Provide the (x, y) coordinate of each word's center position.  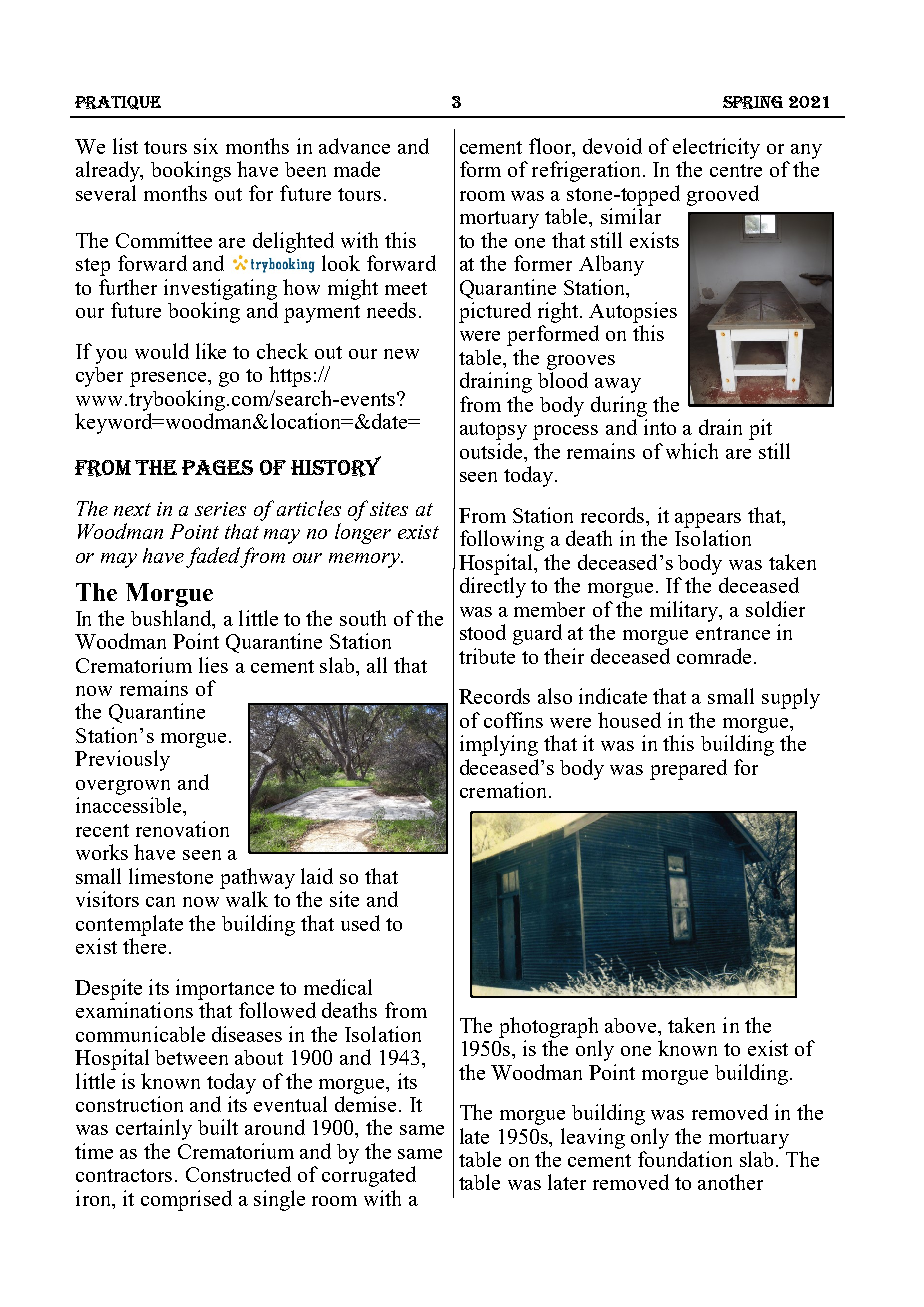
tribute (487, 656)
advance (354, 146)
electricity (716, 148)
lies (213, 665)
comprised (186, 1200)
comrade (714, 656)
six (206, 146)
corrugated (369, 1176)
